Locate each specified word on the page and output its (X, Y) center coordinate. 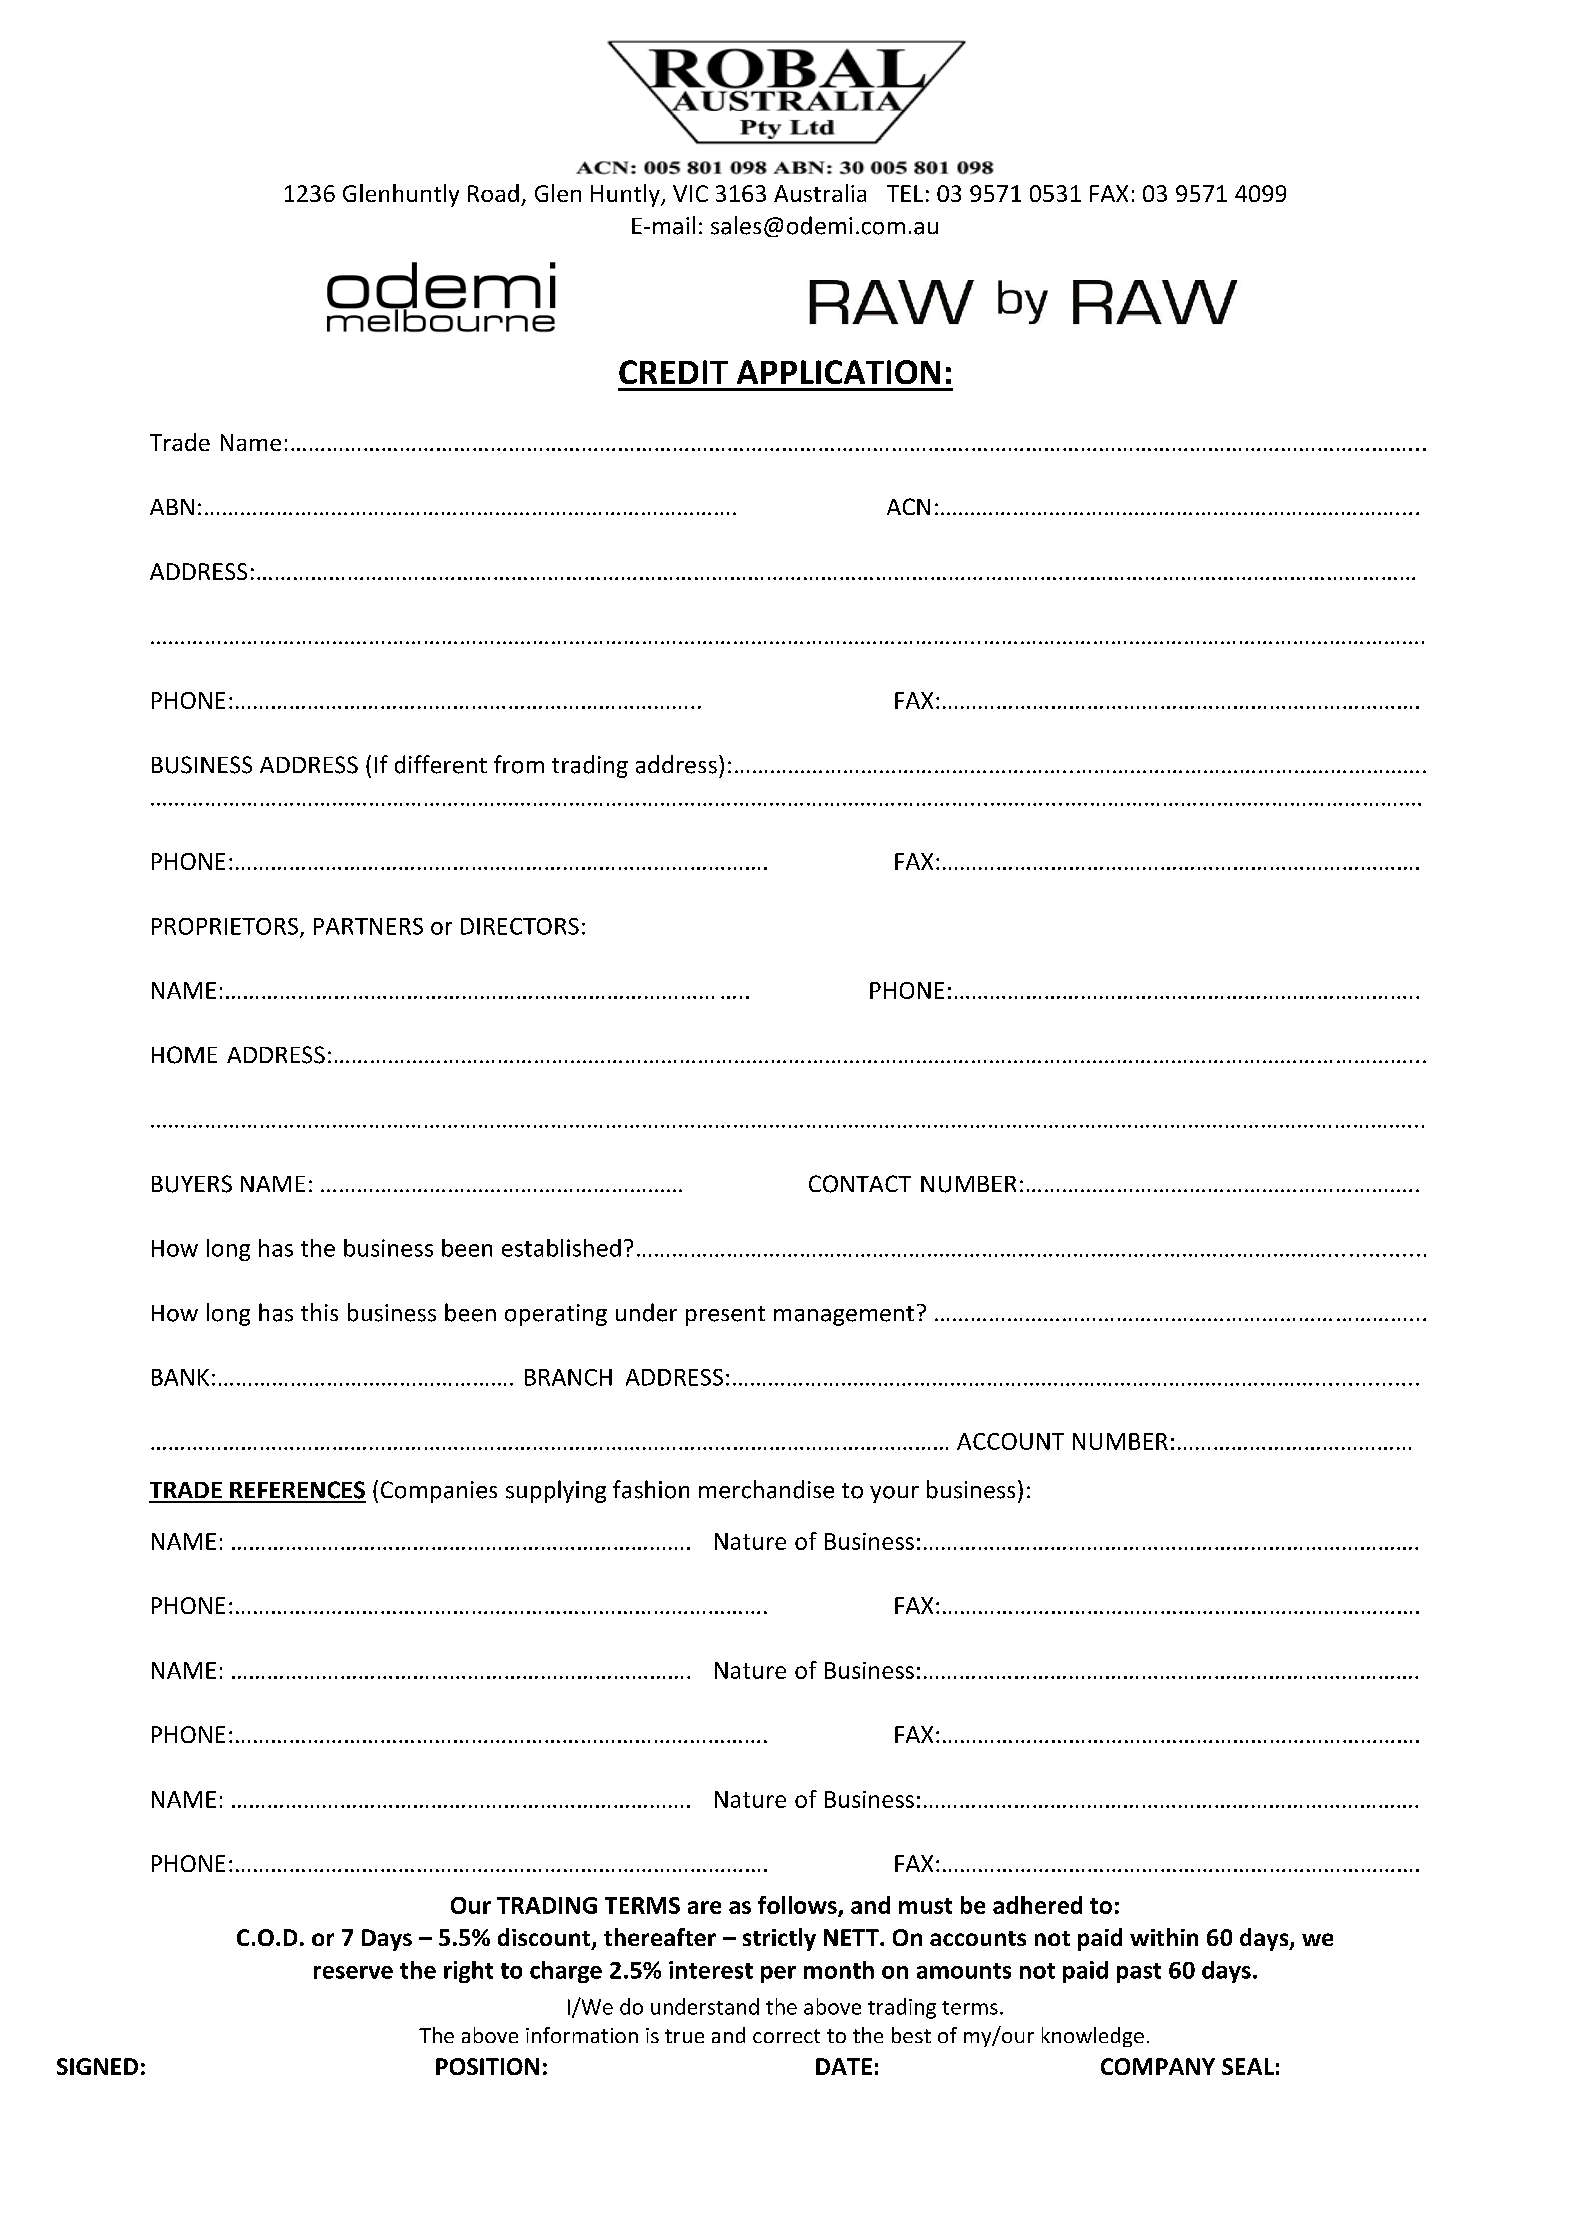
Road (493, 193)
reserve (353, 1972)
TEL (905, 193)
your (894, 1494)
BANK (180, 1377)
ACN (908, 506)
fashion (651, 1489)
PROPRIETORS (225, 926)
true (684, 2036)
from (519, 764)
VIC (690, 193)
